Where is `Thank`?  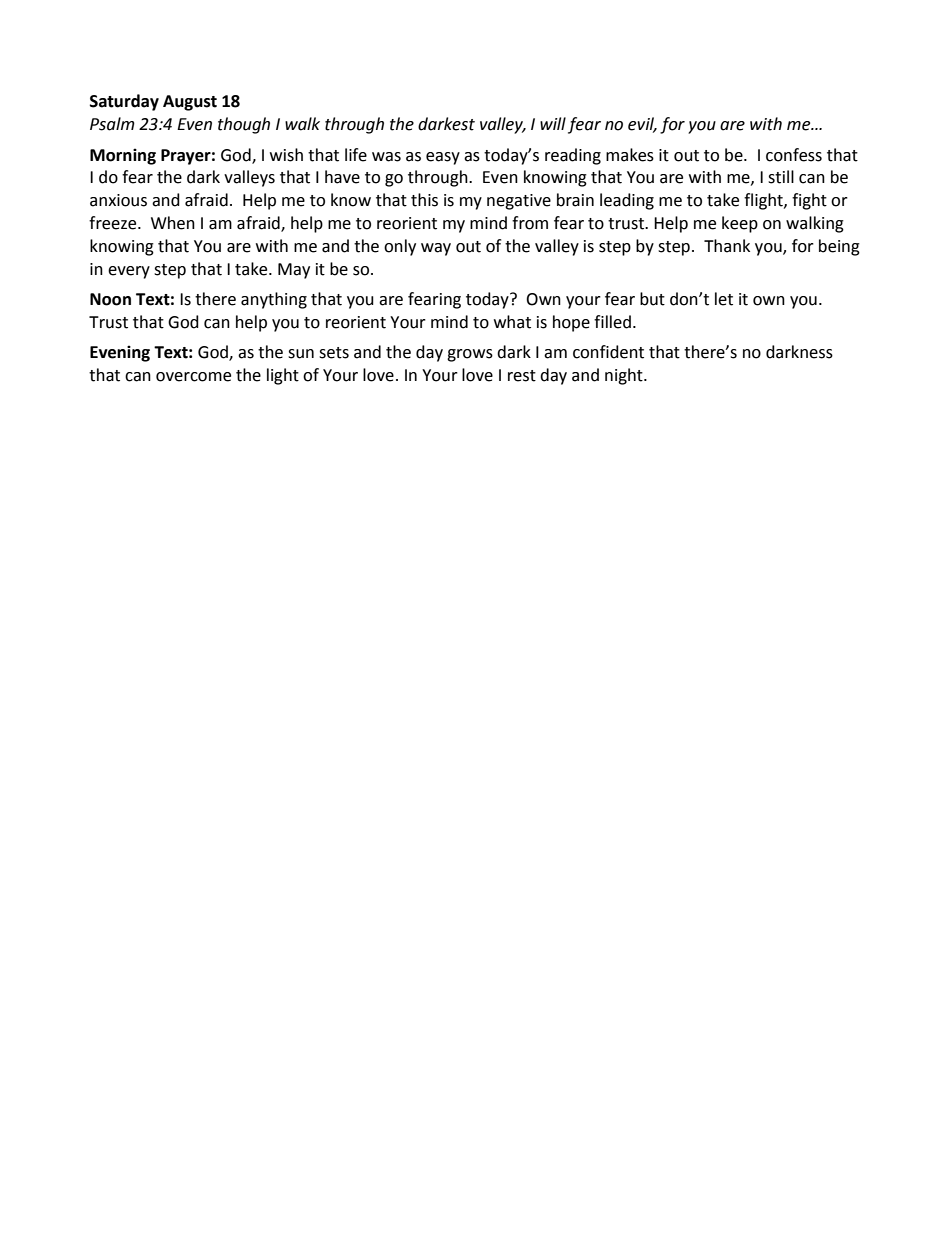
Thank is located at coordinates (727, 246).
